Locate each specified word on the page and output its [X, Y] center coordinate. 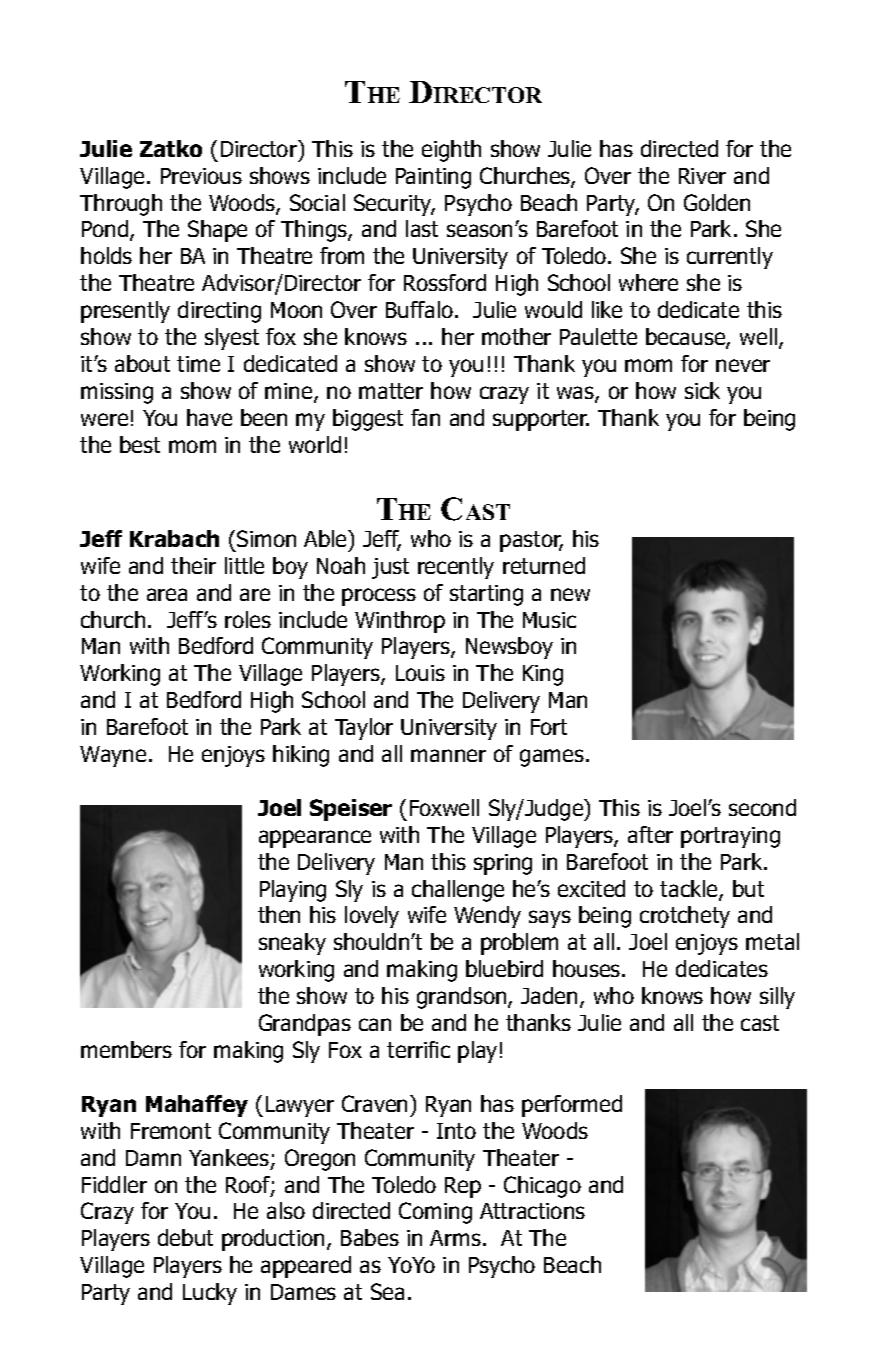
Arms [455, 1238]
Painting [433, 178]
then [279, 914]
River [702, 176]
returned [544, 565]
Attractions [532, 1211]
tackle [690, 890]
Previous [201, 176]
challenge [458, 891]
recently [456, 568]
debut [185, 1237]
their [193, 565]
